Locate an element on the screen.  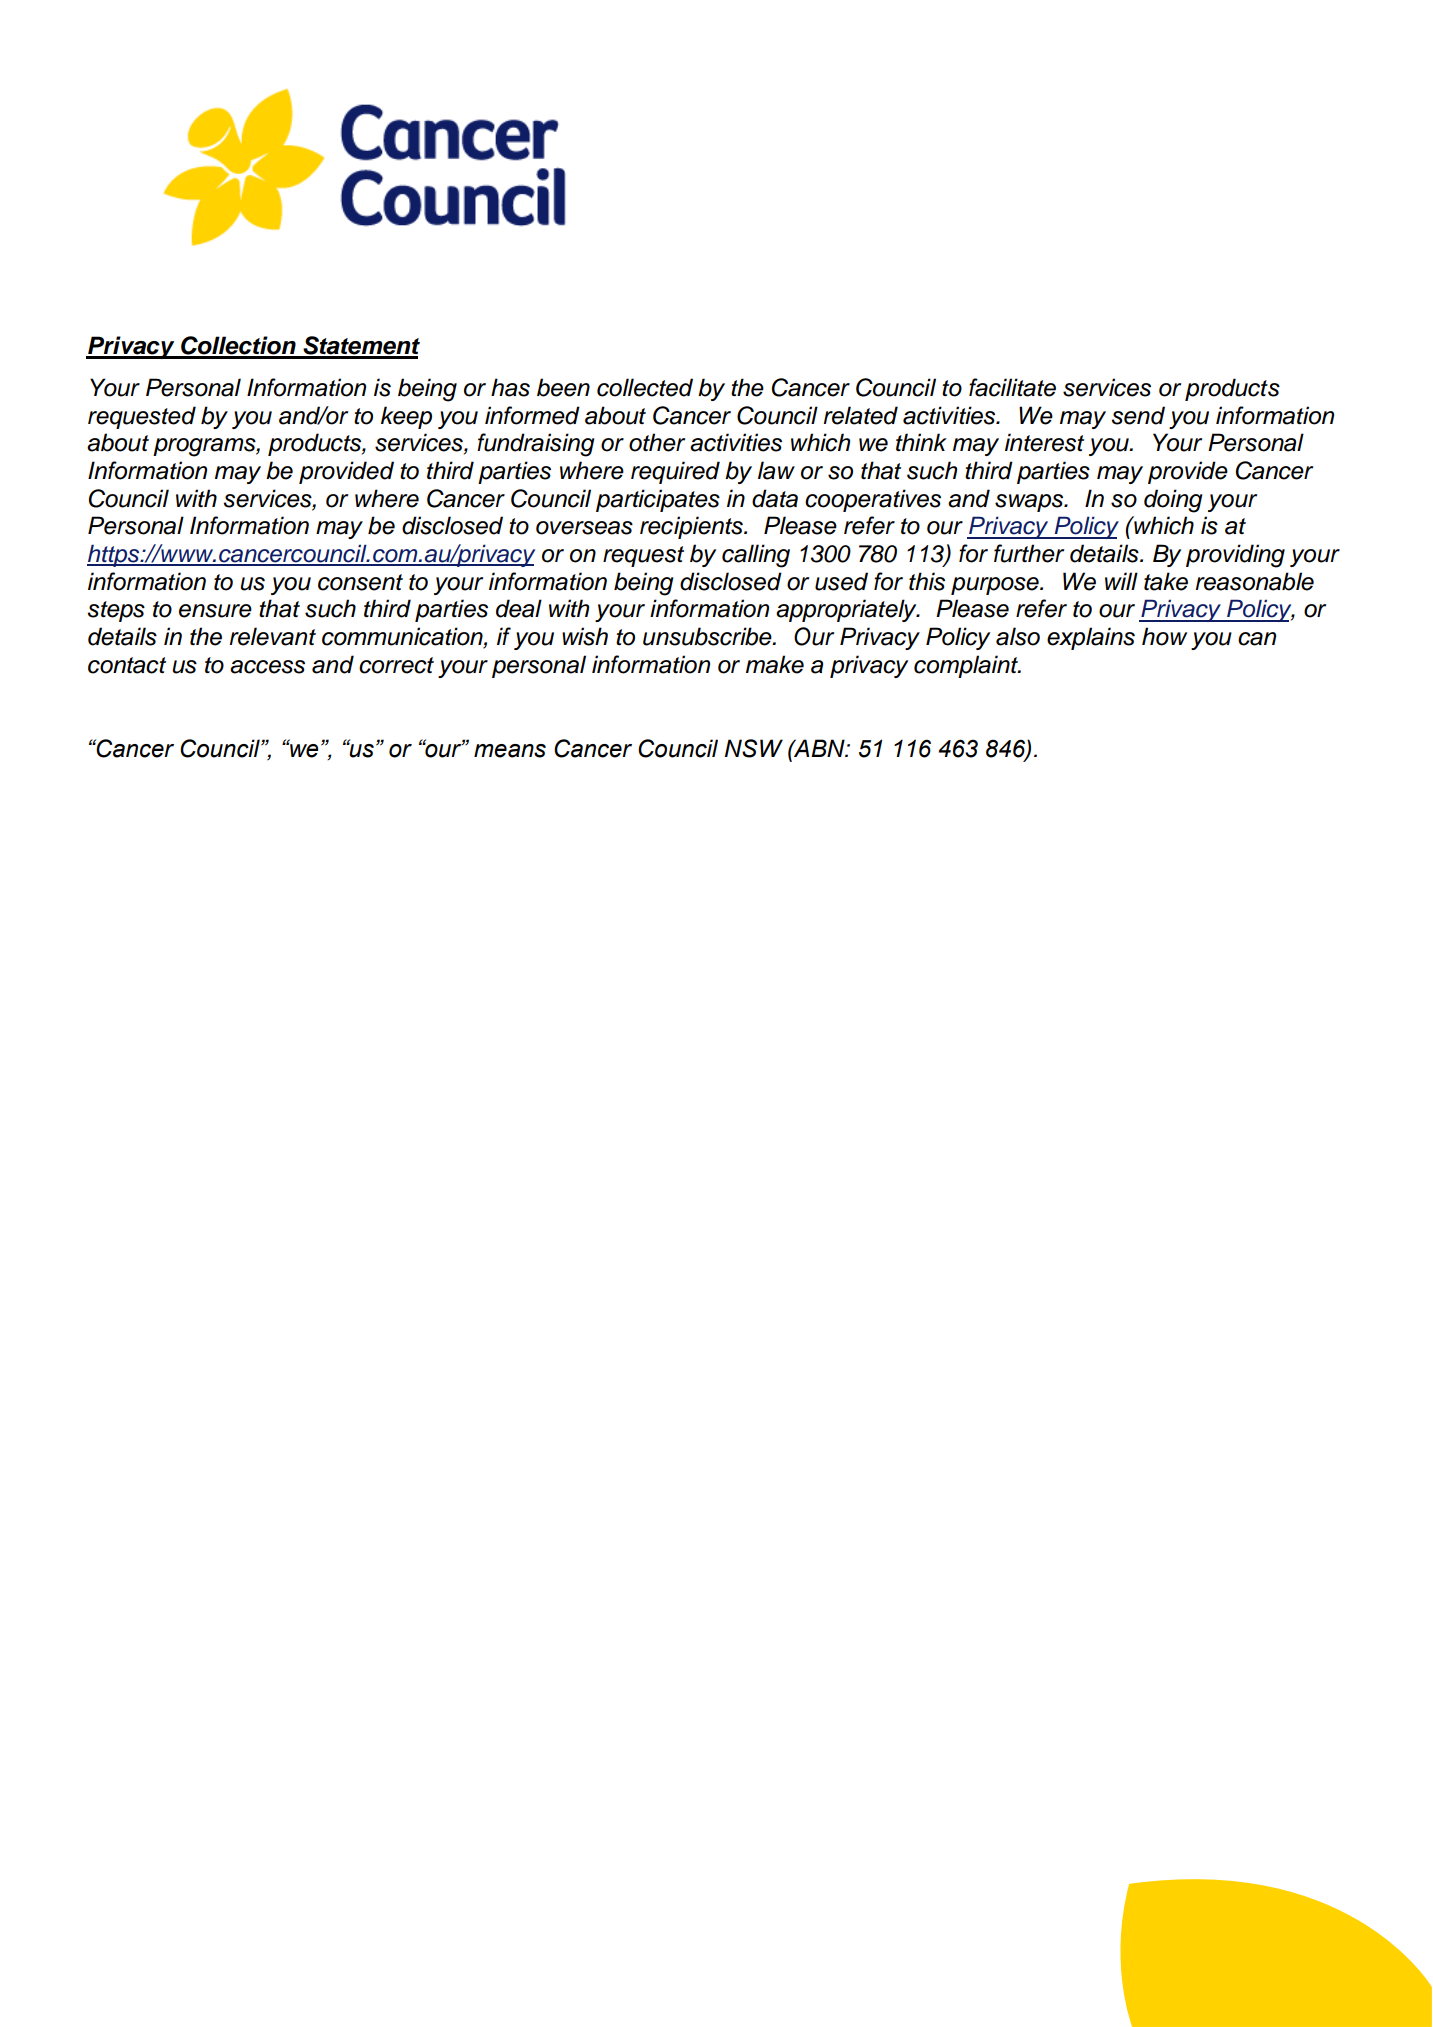
keep is located at coordinates (406, 417).
